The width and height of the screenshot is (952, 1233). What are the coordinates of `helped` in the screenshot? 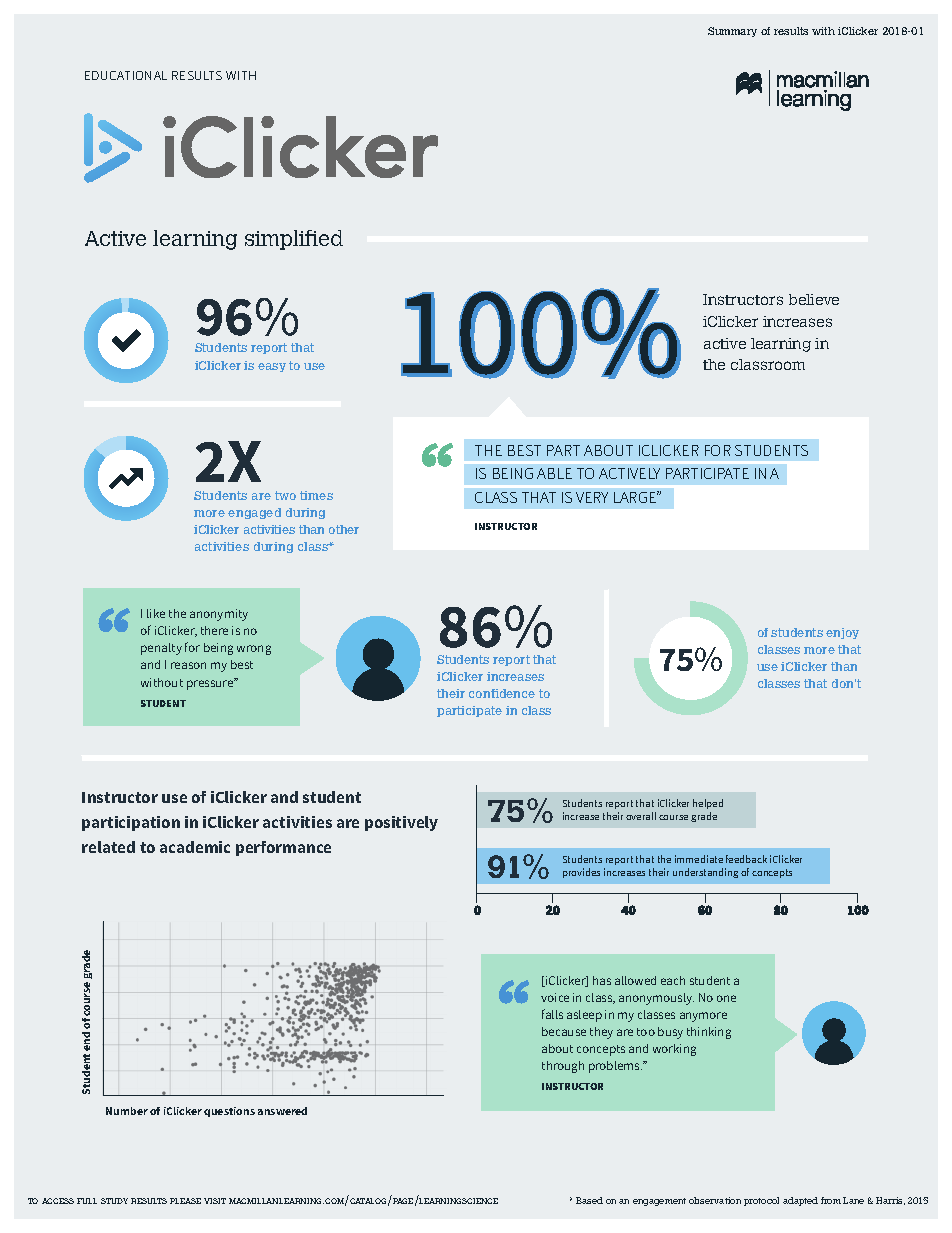 It's located at (708, 804).
